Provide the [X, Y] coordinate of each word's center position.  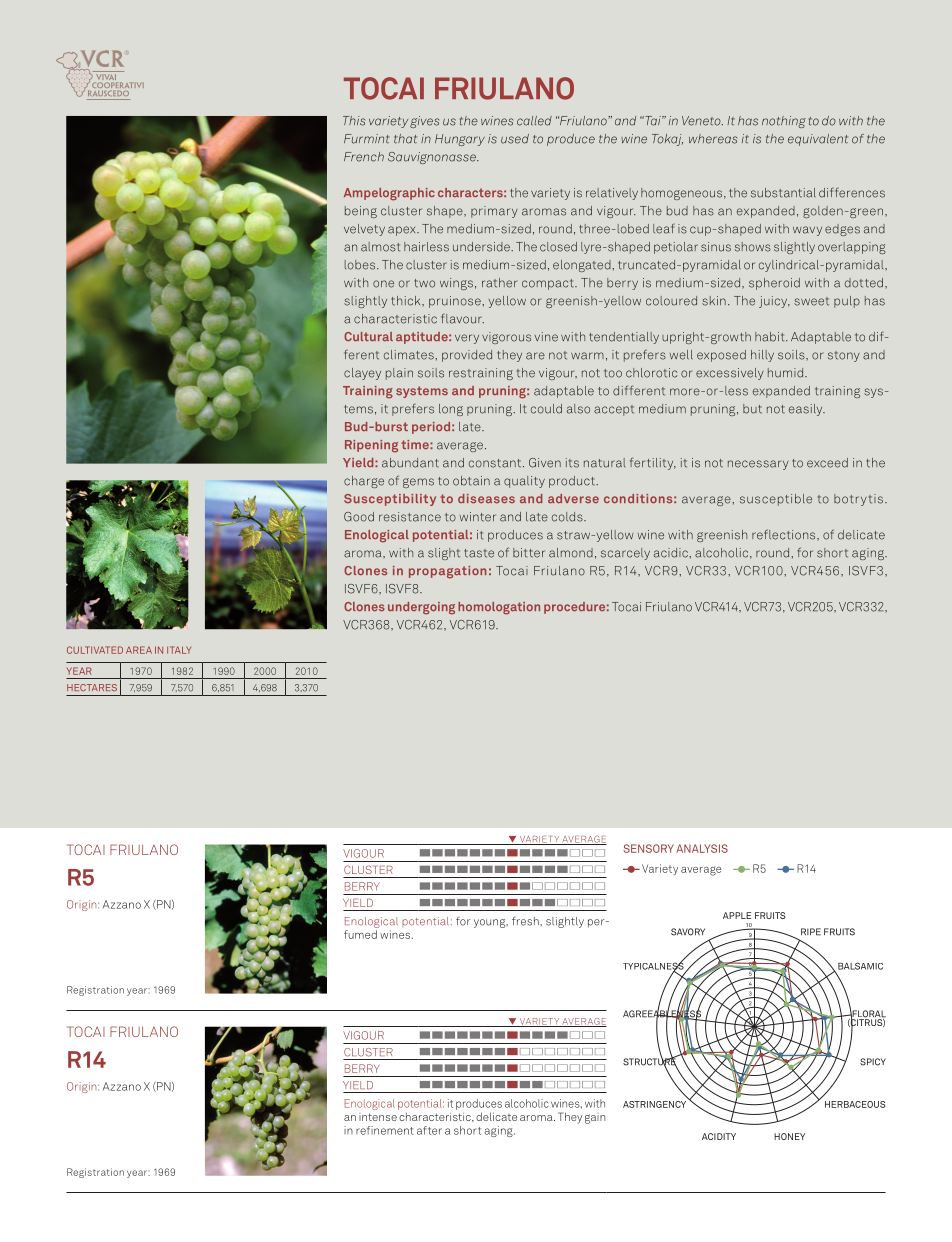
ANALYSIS [702, 848]
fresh [526, 921]
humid [787, 373]
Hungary [460, 140]
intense [378, 1117]
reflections [785, 535]
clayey [362, 374]
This [354, 121]
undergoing [421, 608]
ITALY [179, 650]
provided [467, 356]
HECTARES [92, 687]
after [429, 1130]
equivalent [818, 140]
